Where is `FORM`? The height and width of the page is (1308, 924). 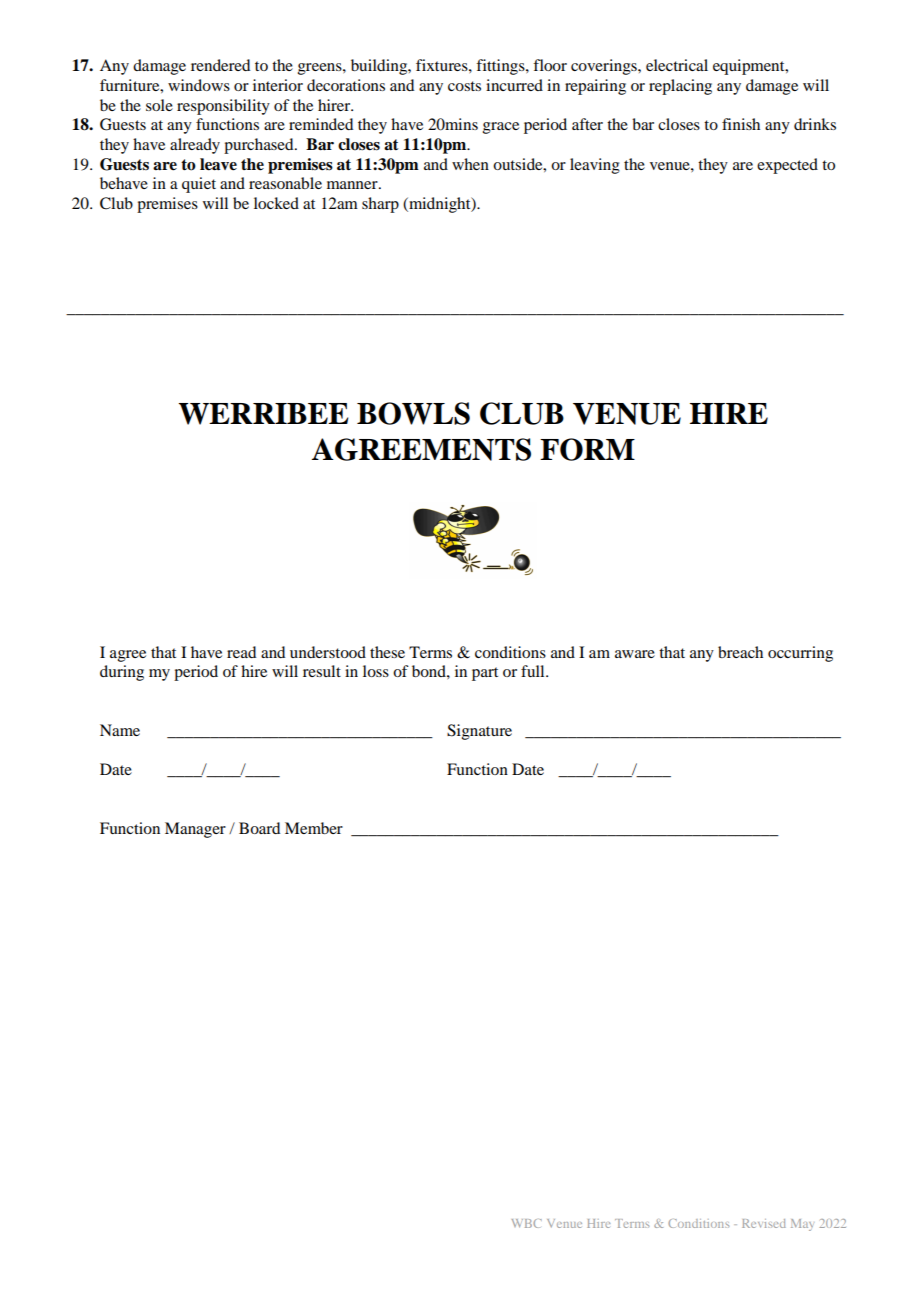 FORM is located at coordinates (587, 449).
